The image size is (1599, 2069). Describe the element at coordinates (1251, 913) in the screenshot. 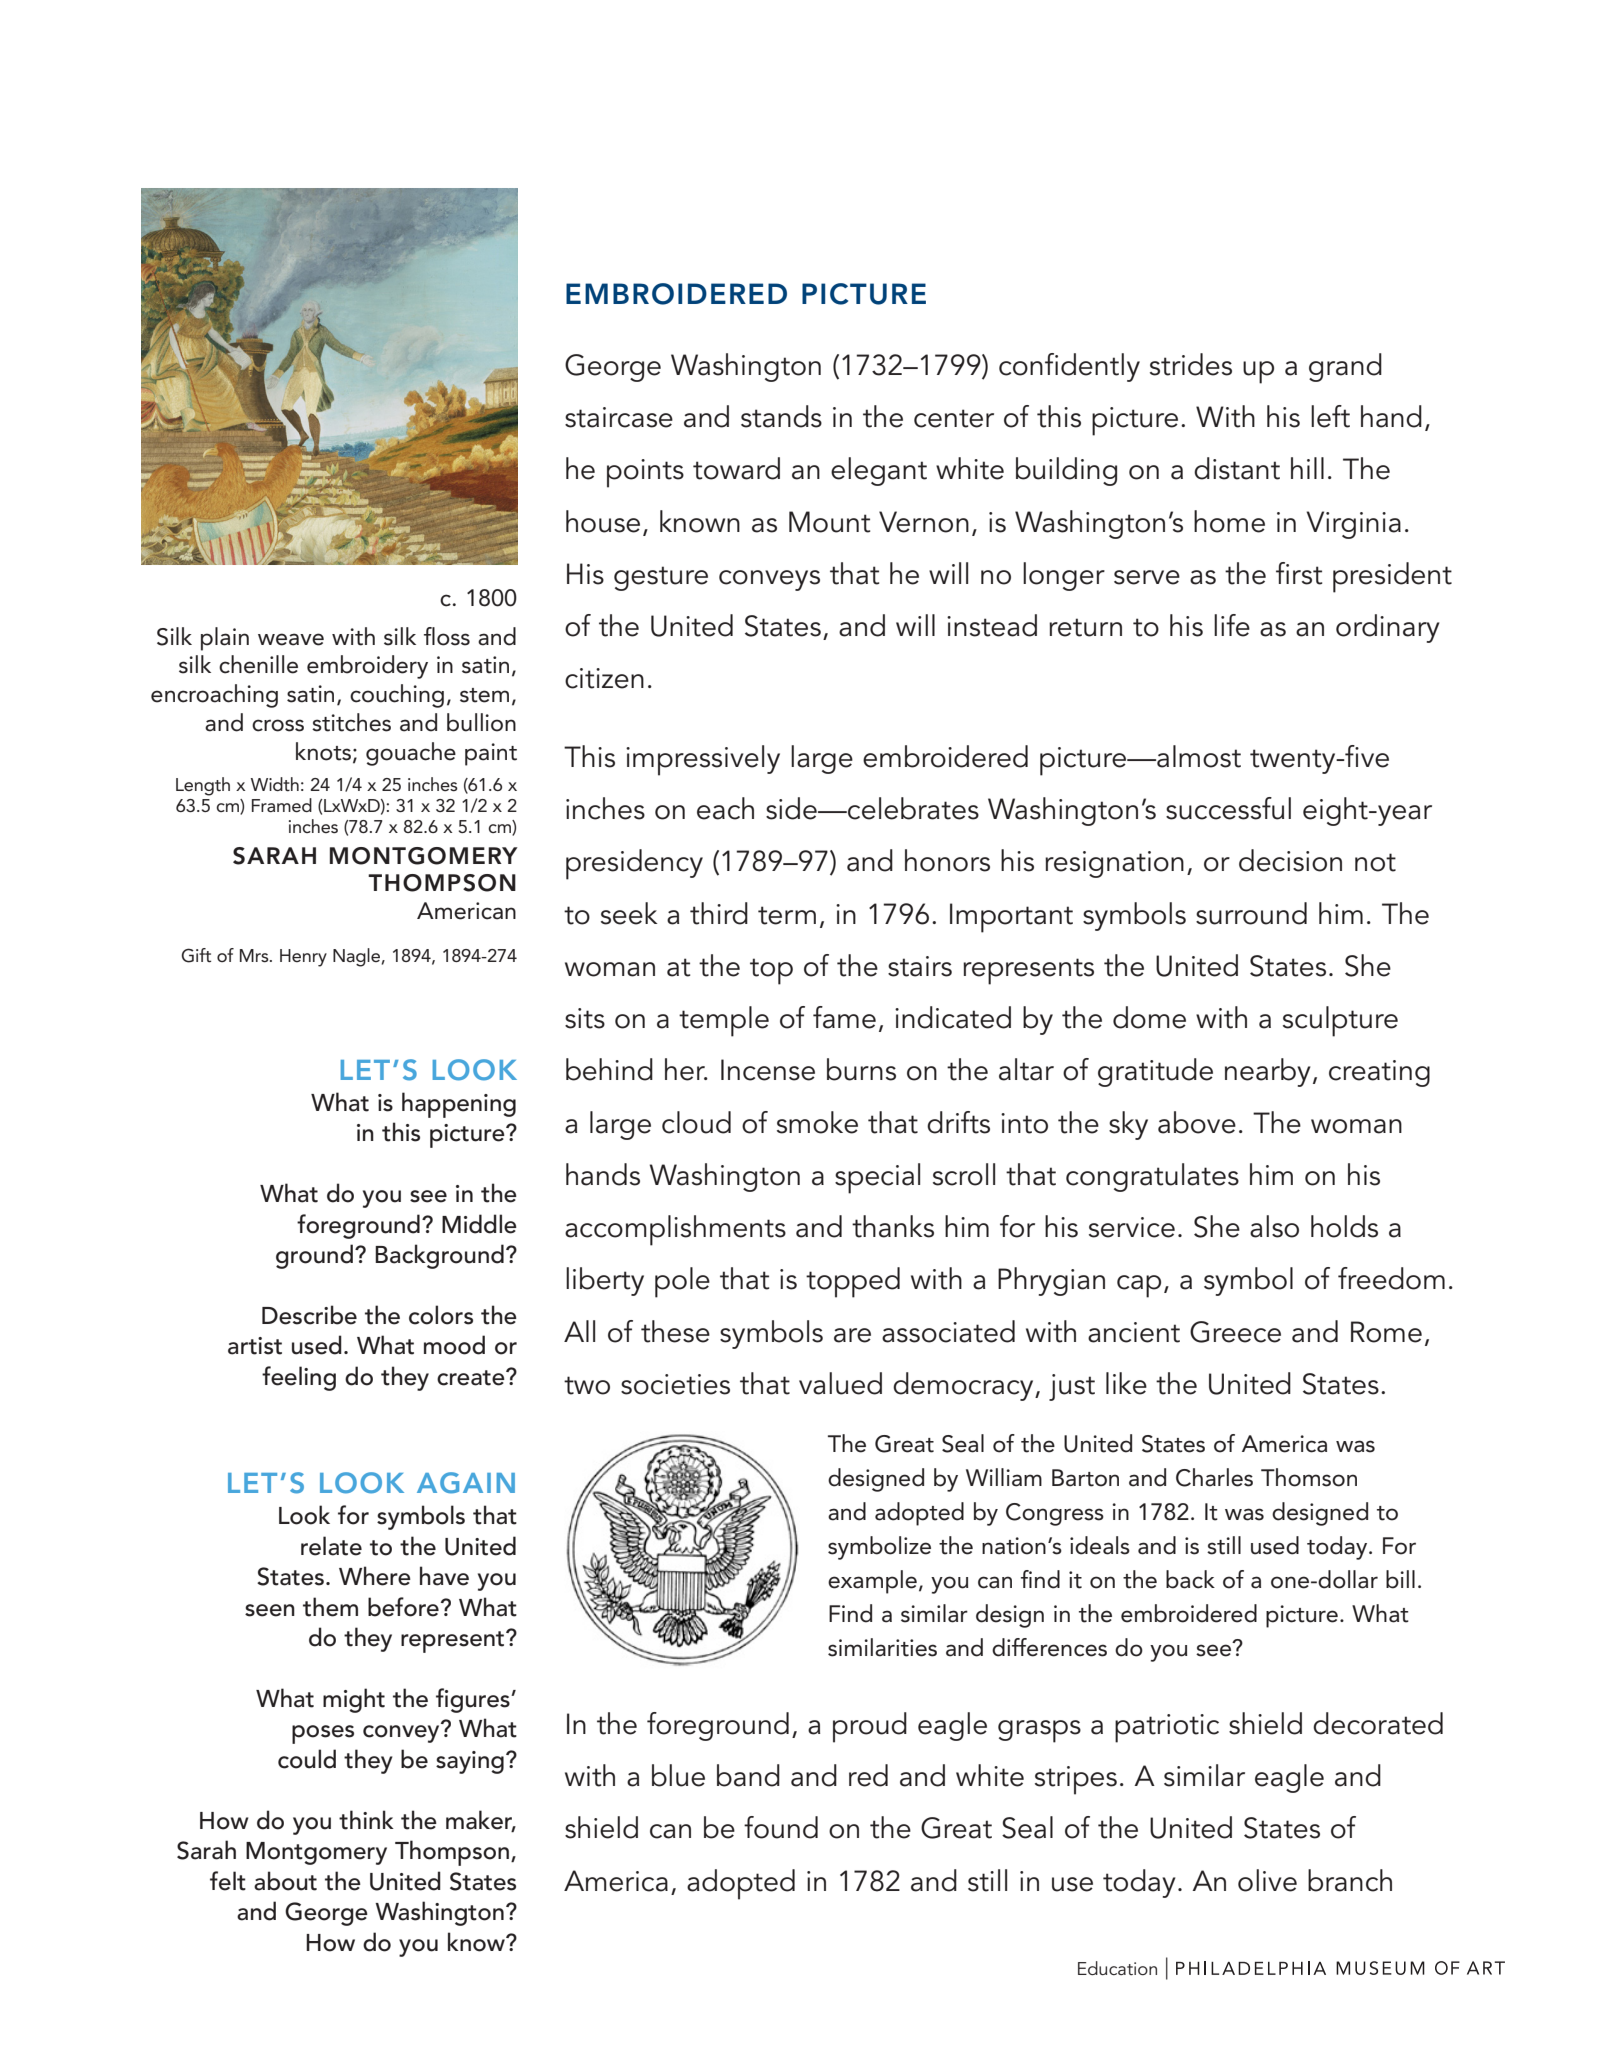

I see `surround` at that location.
